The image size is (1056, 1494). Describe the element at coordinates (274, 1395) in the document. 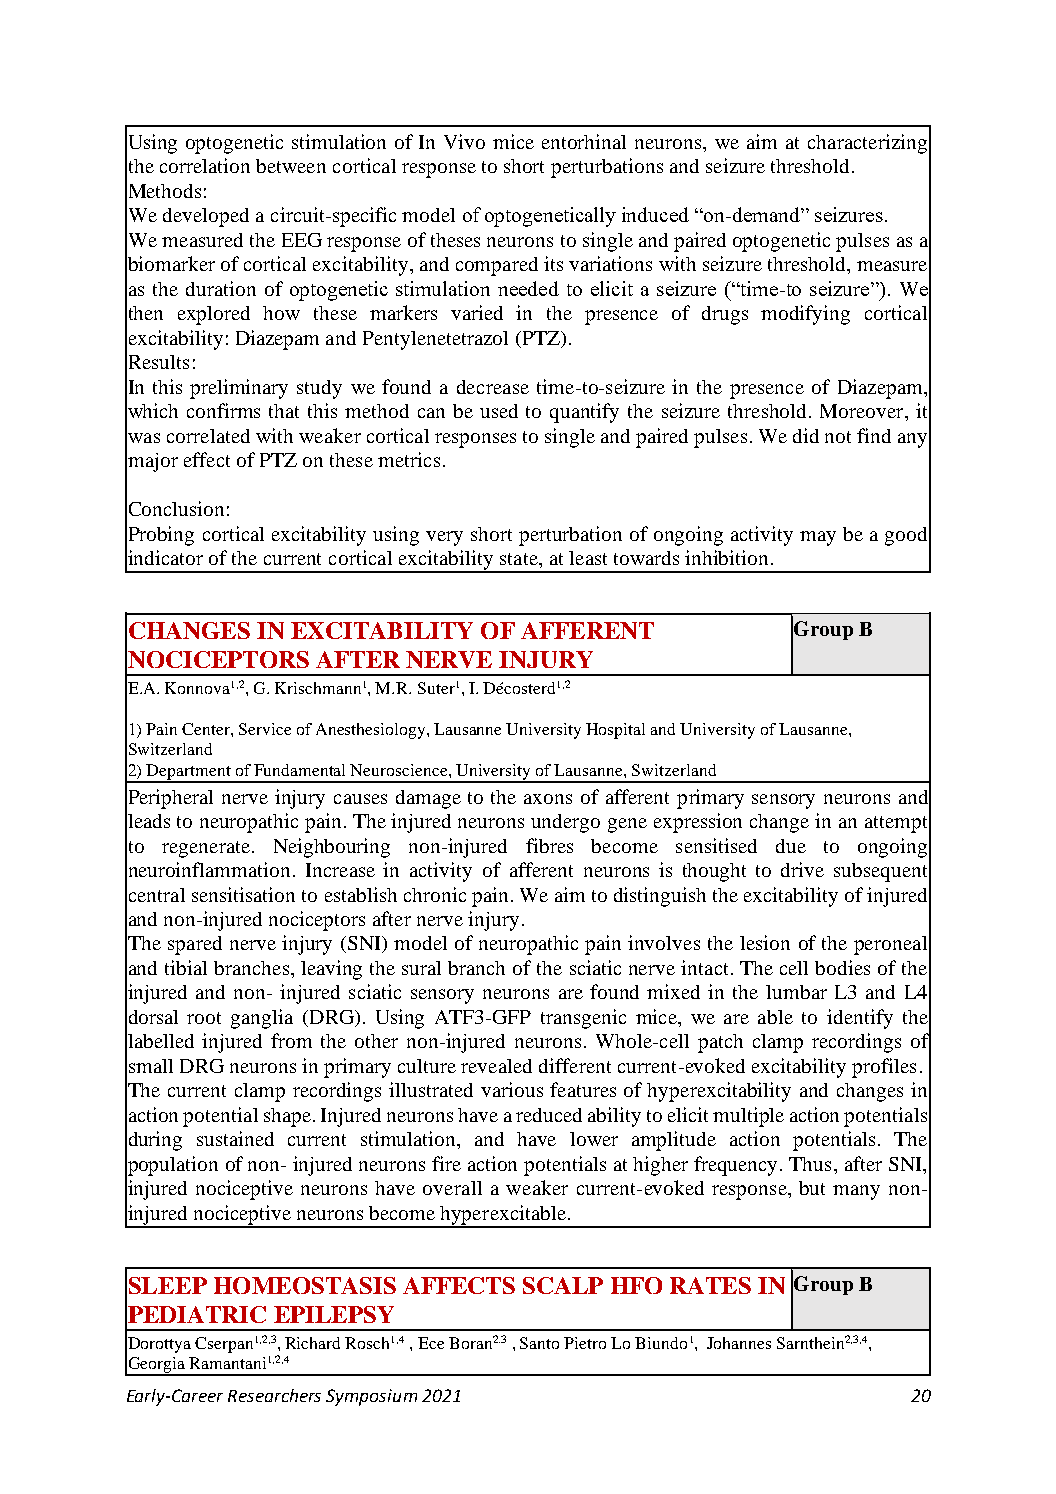

I see `Researchers` at that location.
